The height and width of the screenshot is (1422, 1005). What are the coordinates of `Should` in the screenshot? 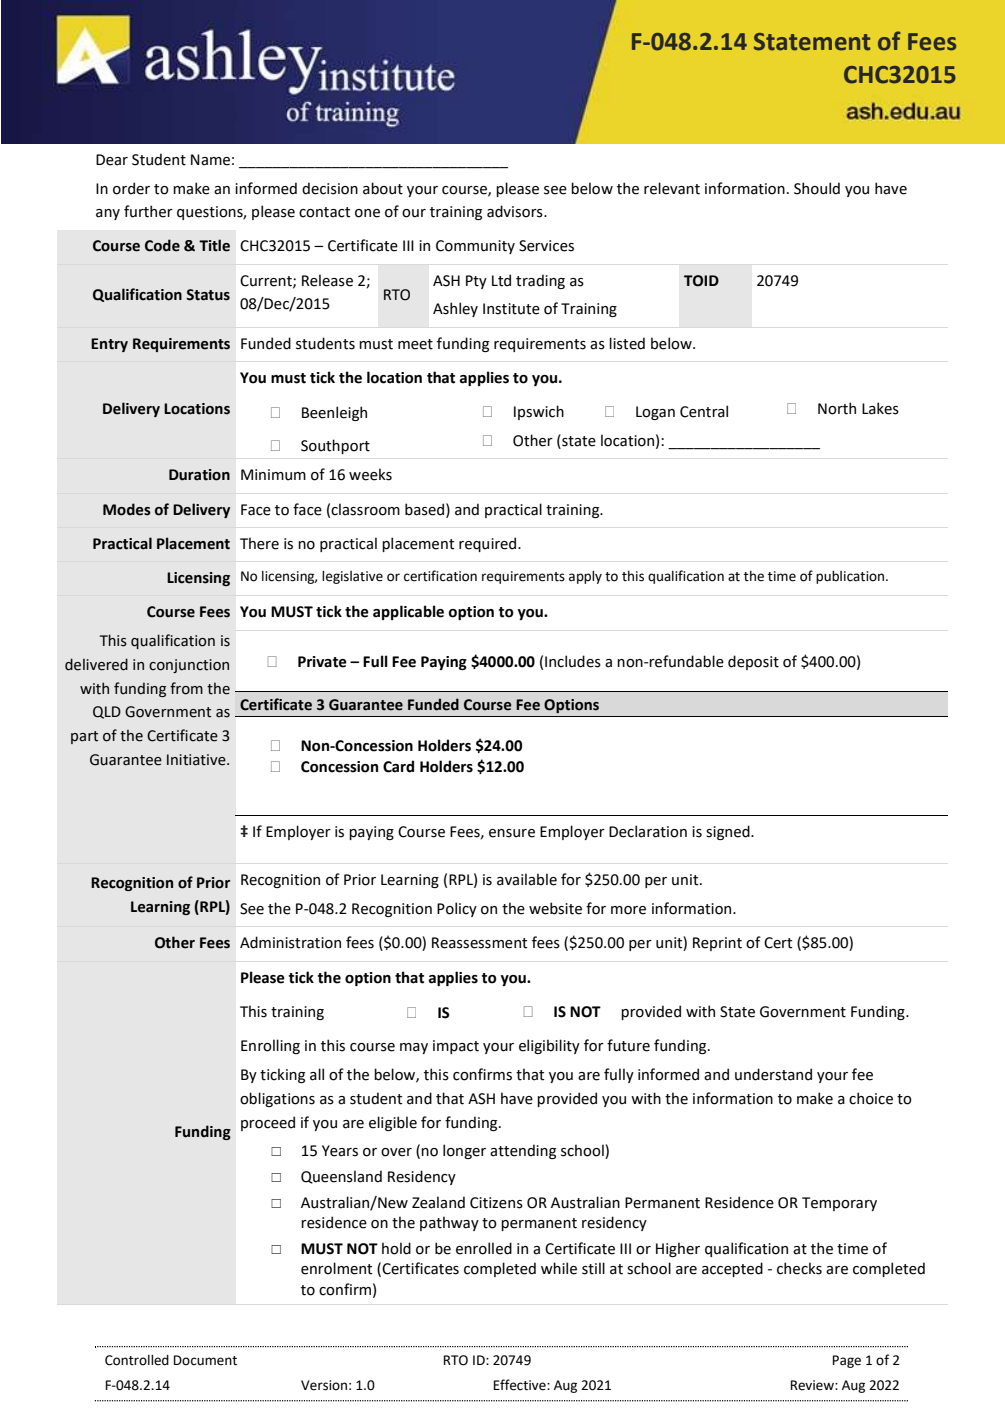 It's located at (817, 188).
